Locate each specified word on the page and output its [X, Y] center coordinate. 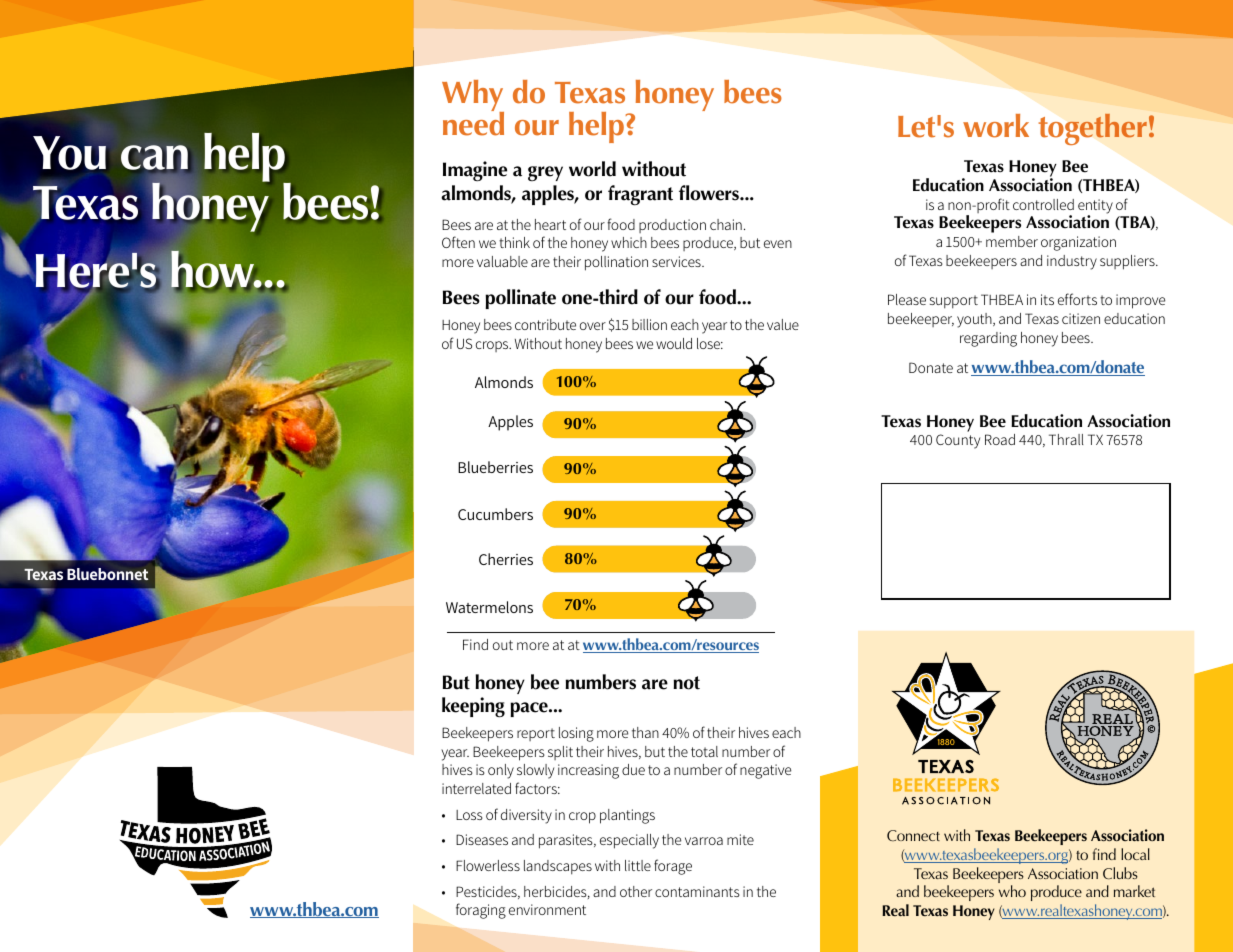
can [154, 158]
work [996, 126]
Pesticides [487, 892]
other [636, 891]
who [1012, 891]
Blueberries [495, 467]
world [592, 169]
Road [1000, 439]
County [958, 441]
